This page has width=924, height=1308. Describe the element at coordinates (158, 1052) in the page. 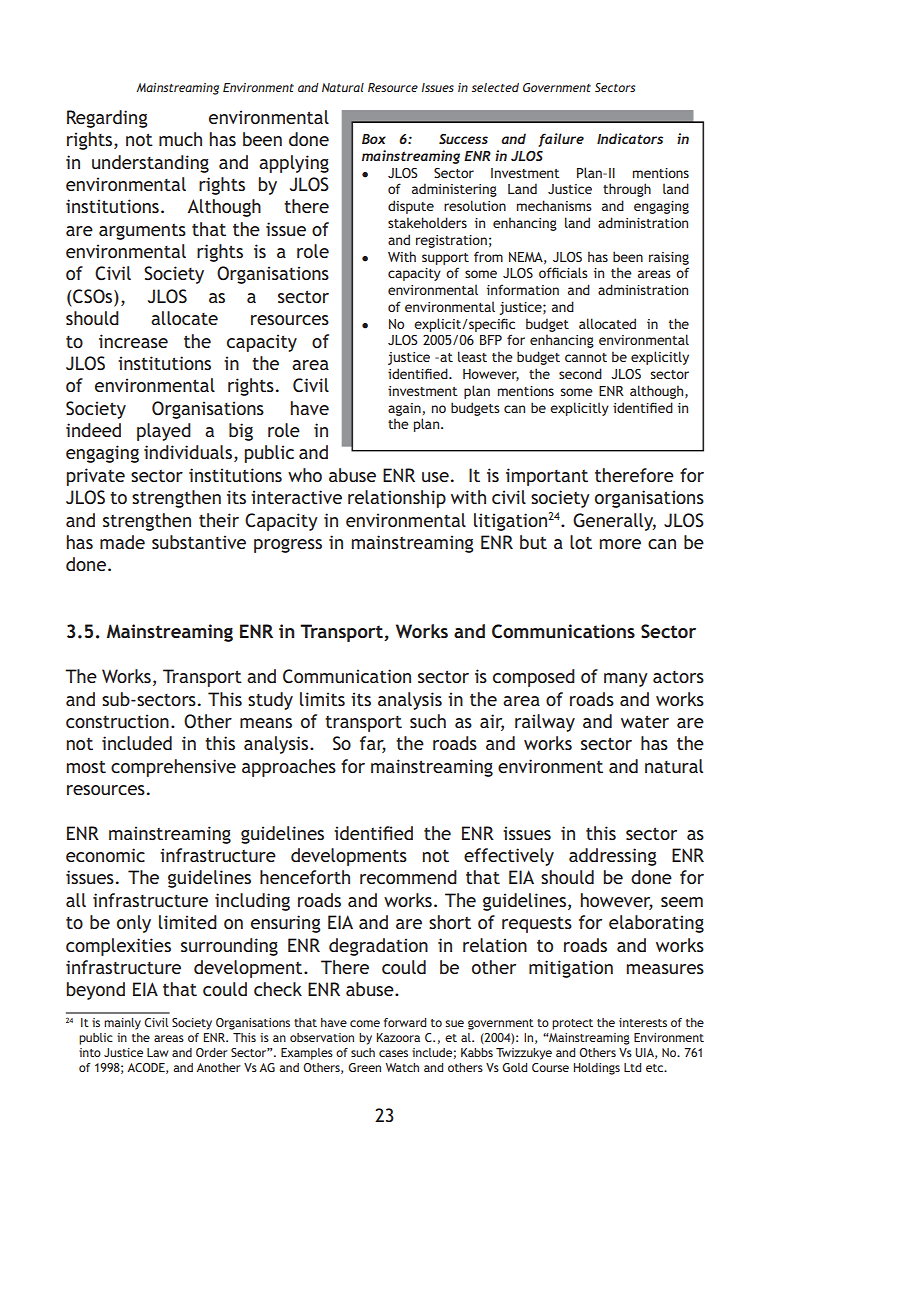

I see `Law` at that location.
